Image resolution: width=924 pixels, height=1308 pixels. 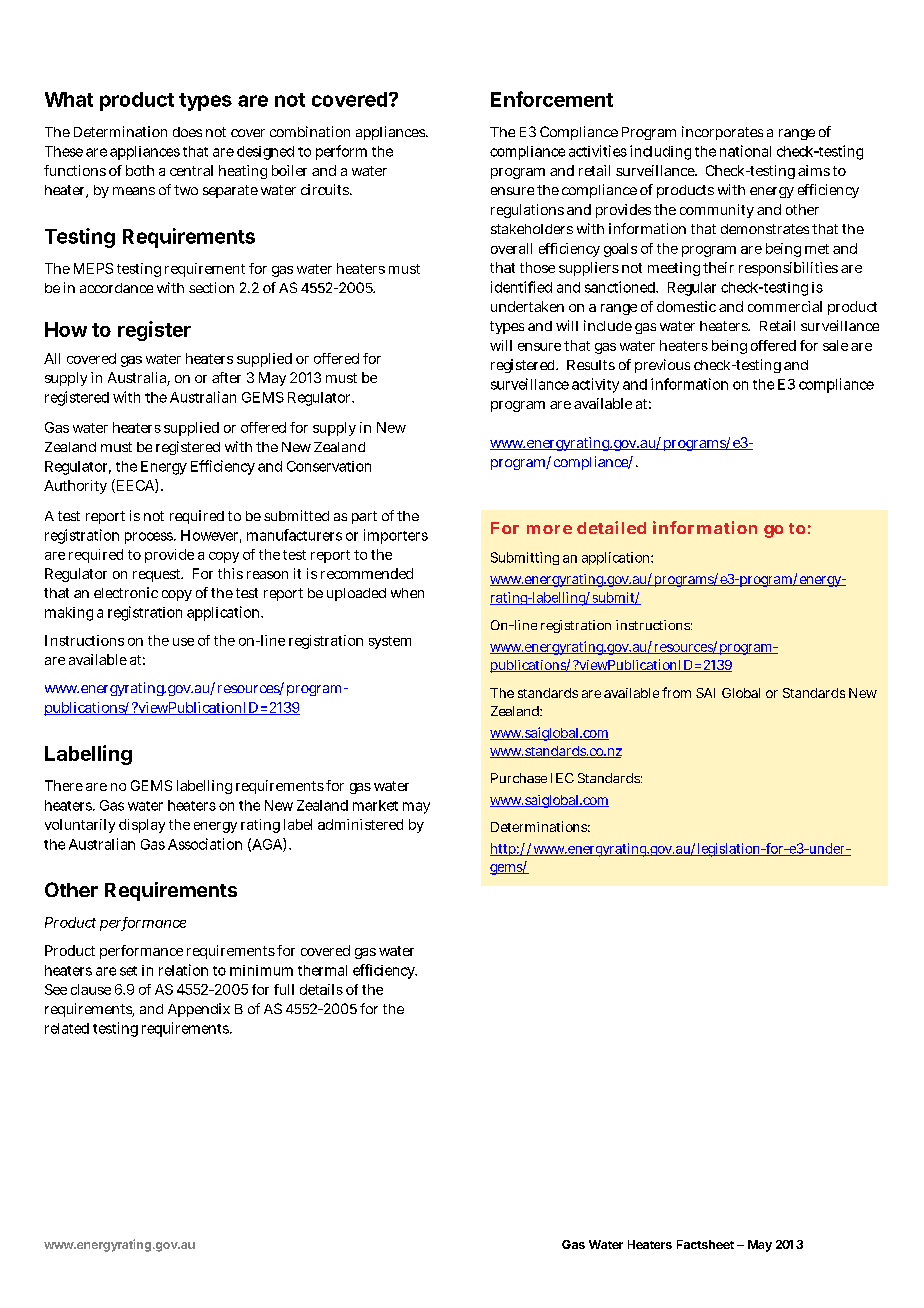 What do you see at coordinates (126, 592) in the screenshot?
I see `electronic` at bounding box center [126, 592].
